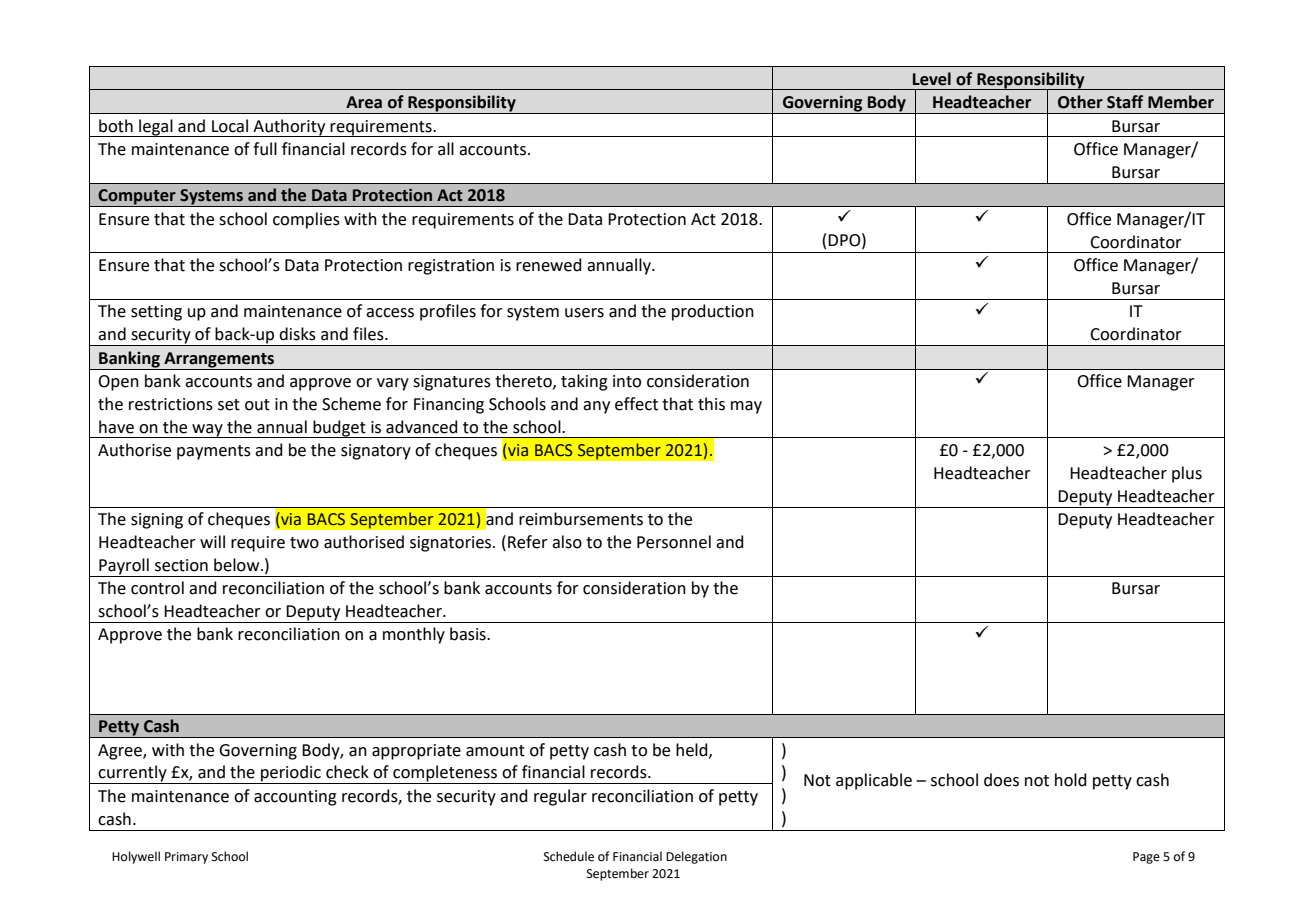 The image size is (1308, 924). What do you see at coordinates (1187, 474) in the image?
I see `plus` at bounding box center [1187, 474].
